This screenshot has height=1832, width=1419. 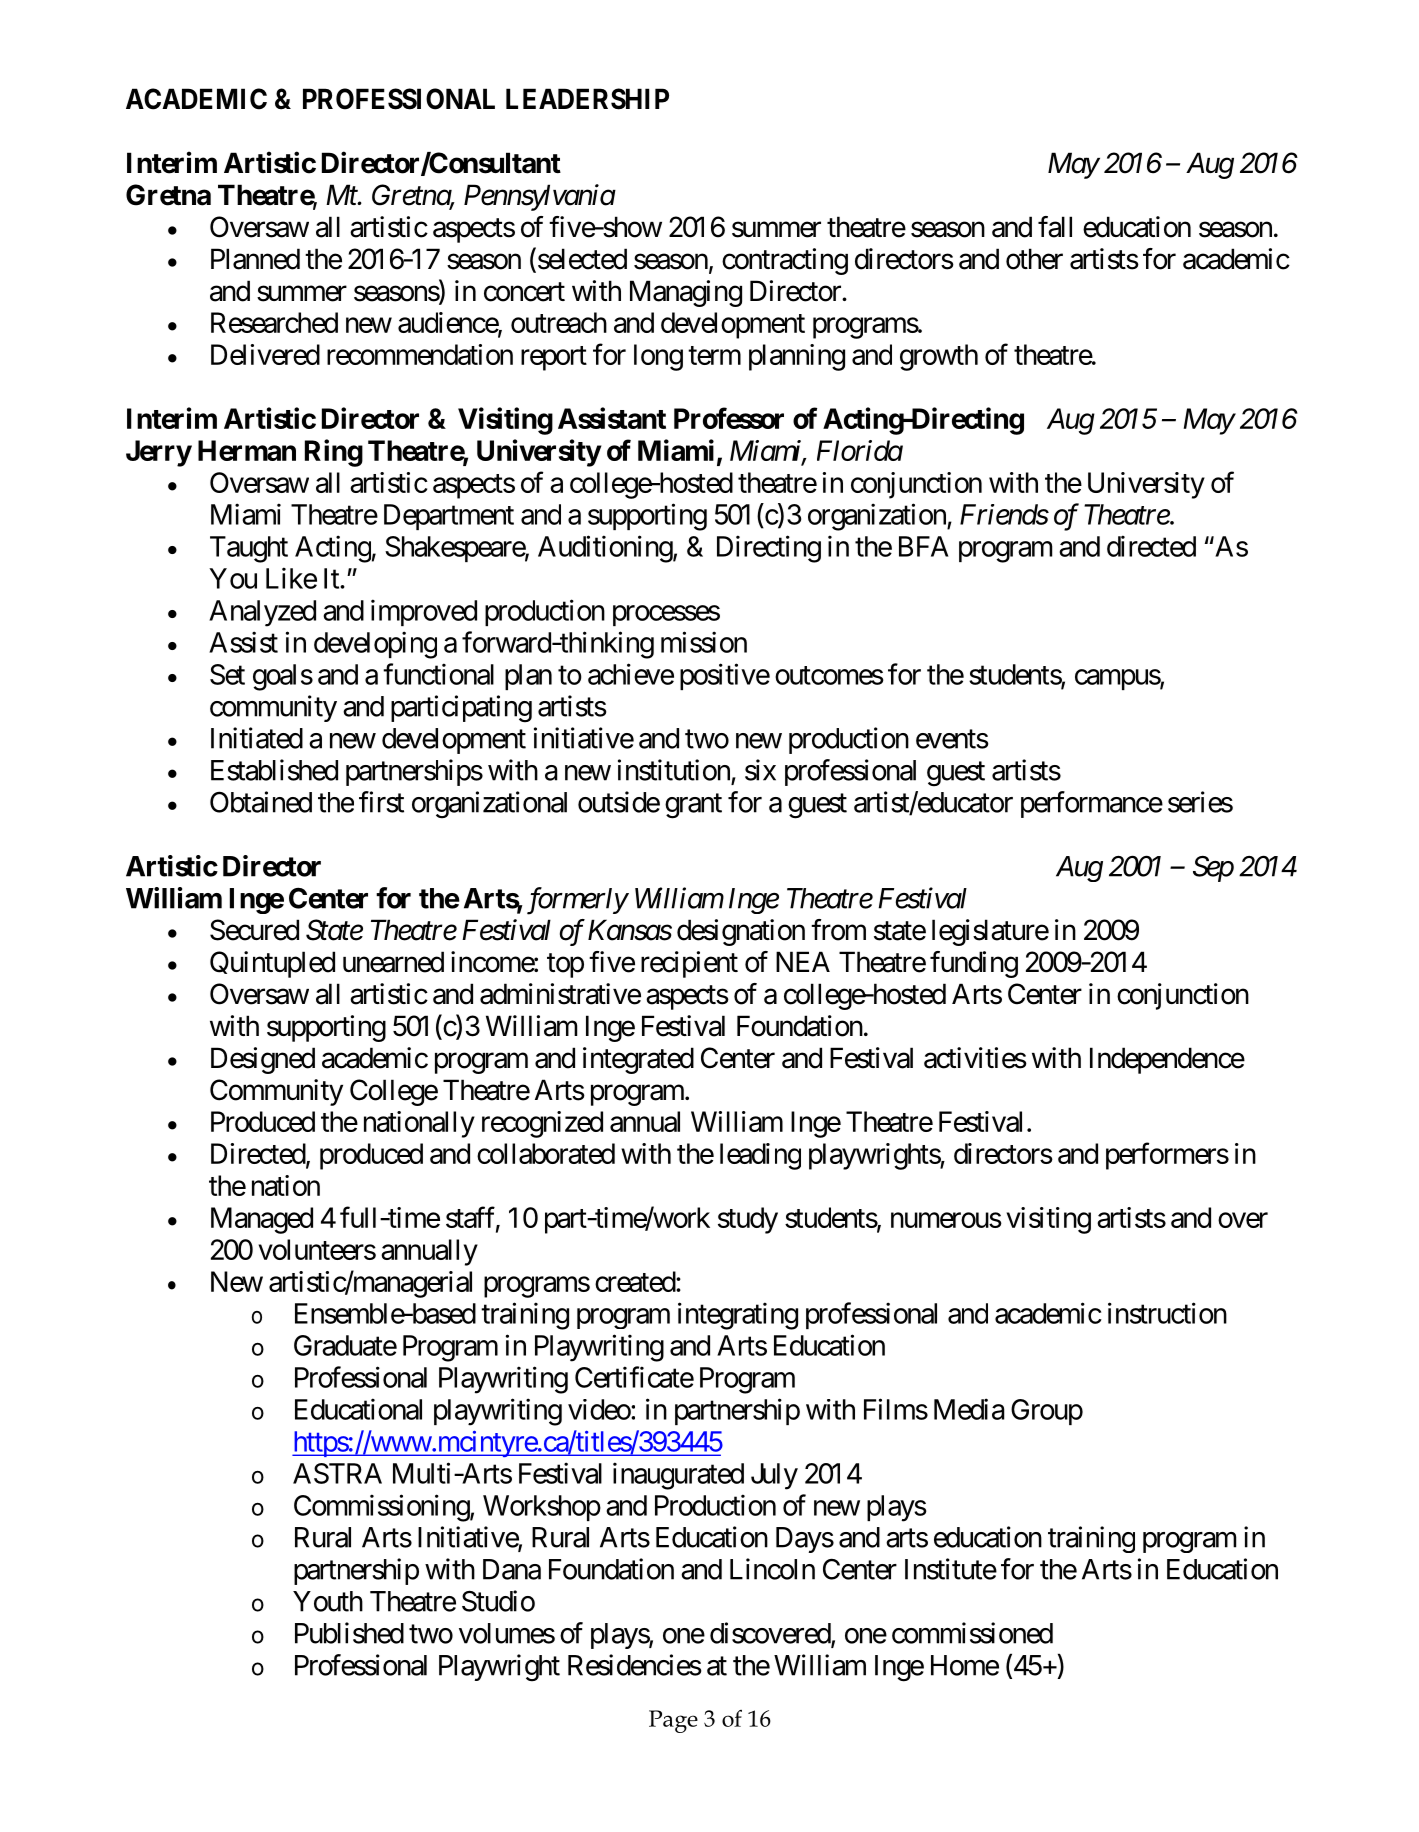 What do you see at coordinates (274, 322) in the screenshot?
I see `Researched` at bounding box center [274, 322].
